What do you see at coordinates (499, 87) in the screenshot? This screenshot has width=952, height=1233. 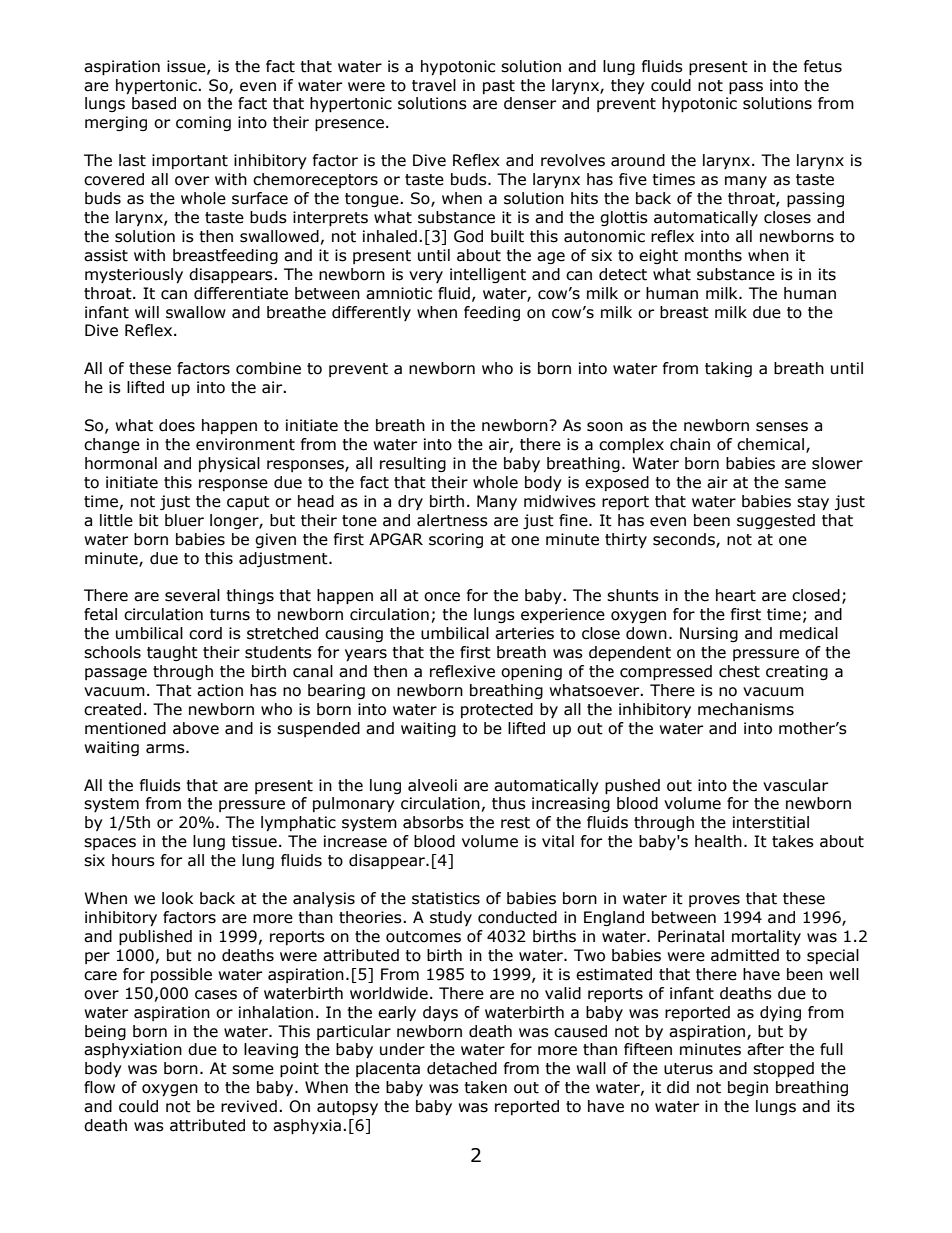 I see `past` at bounding box center [499, 87].
